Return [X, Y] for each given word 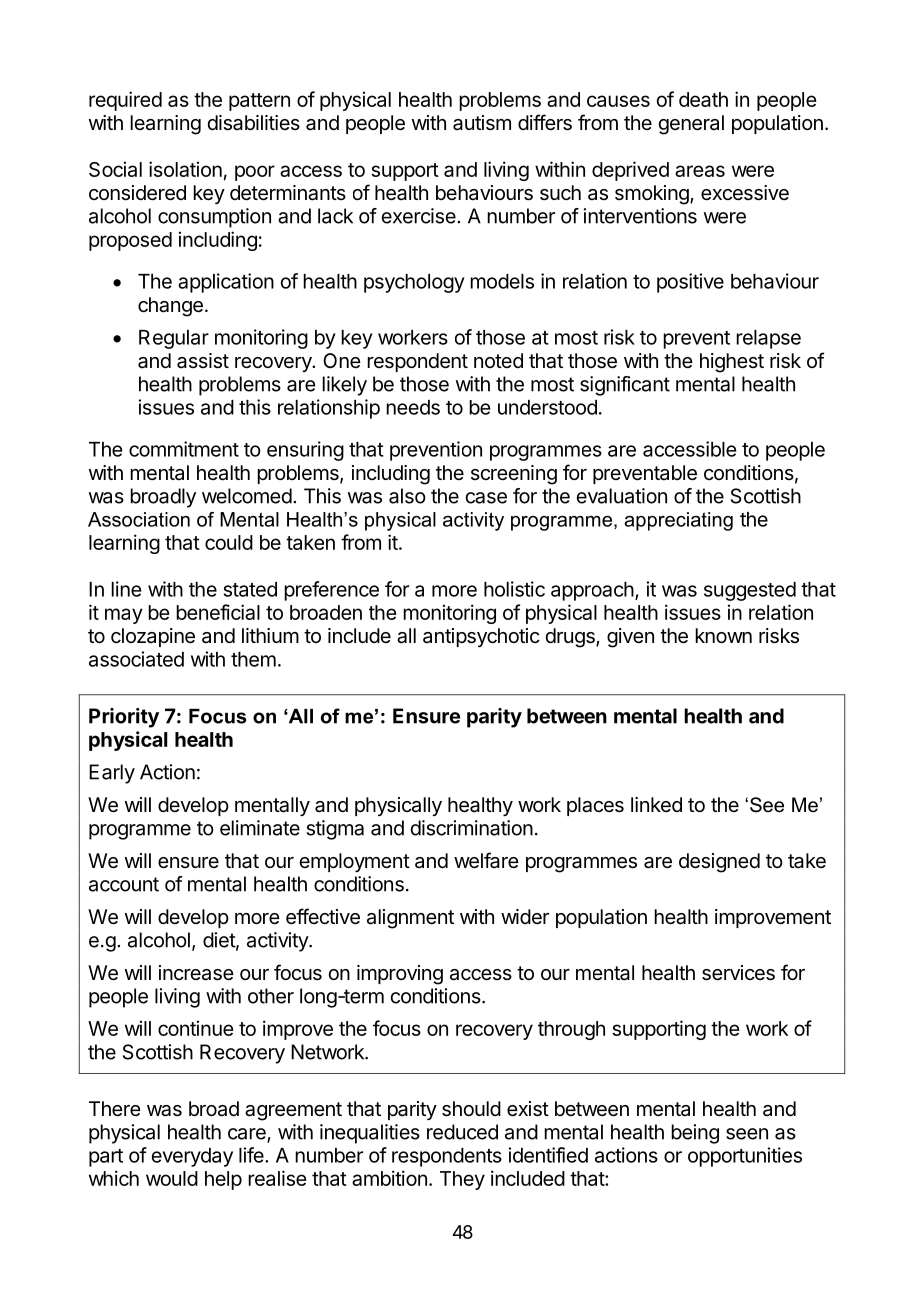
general [691, 125]
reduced [462, 1132]
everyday [192, 1157]
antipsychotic [481, 637]
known [723, 635]
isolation [185, 169]
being [695, 1134]
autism [482, 123]
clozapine [153, 637]
